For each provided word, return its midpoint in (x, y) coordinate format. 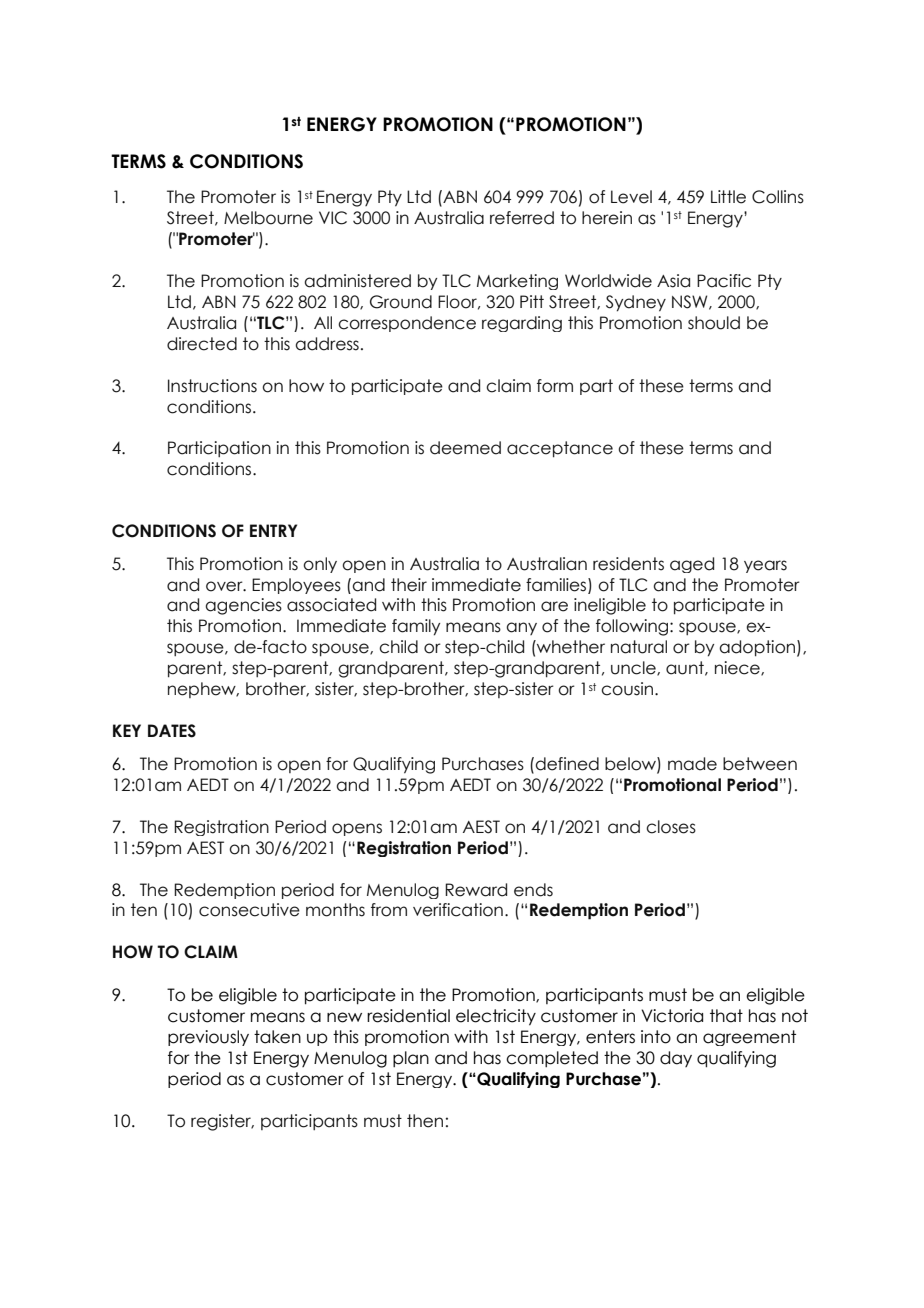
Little (728, 197)
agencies (243, 606)
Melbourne (268, 218)
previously (208, 1038)
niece (738, 668)
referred (522, 218)
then (425, 1121)
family (416, 627)
